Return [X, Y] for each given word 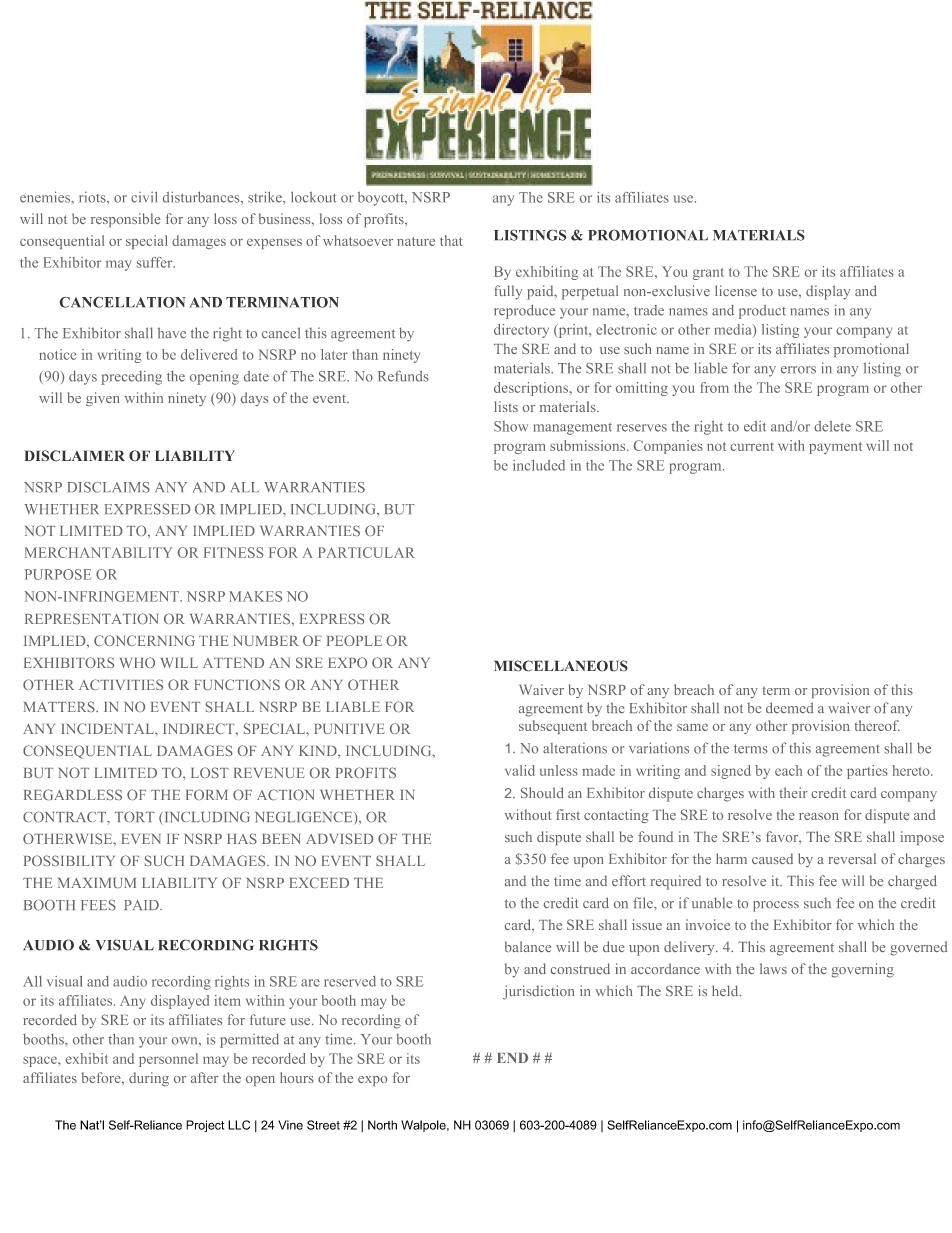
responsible [126, 220]
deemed [789, 707]
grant [708, 274]
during [149, 1079]
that [451, 240]
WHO [137, 662]
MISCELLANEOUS [561, 666]
